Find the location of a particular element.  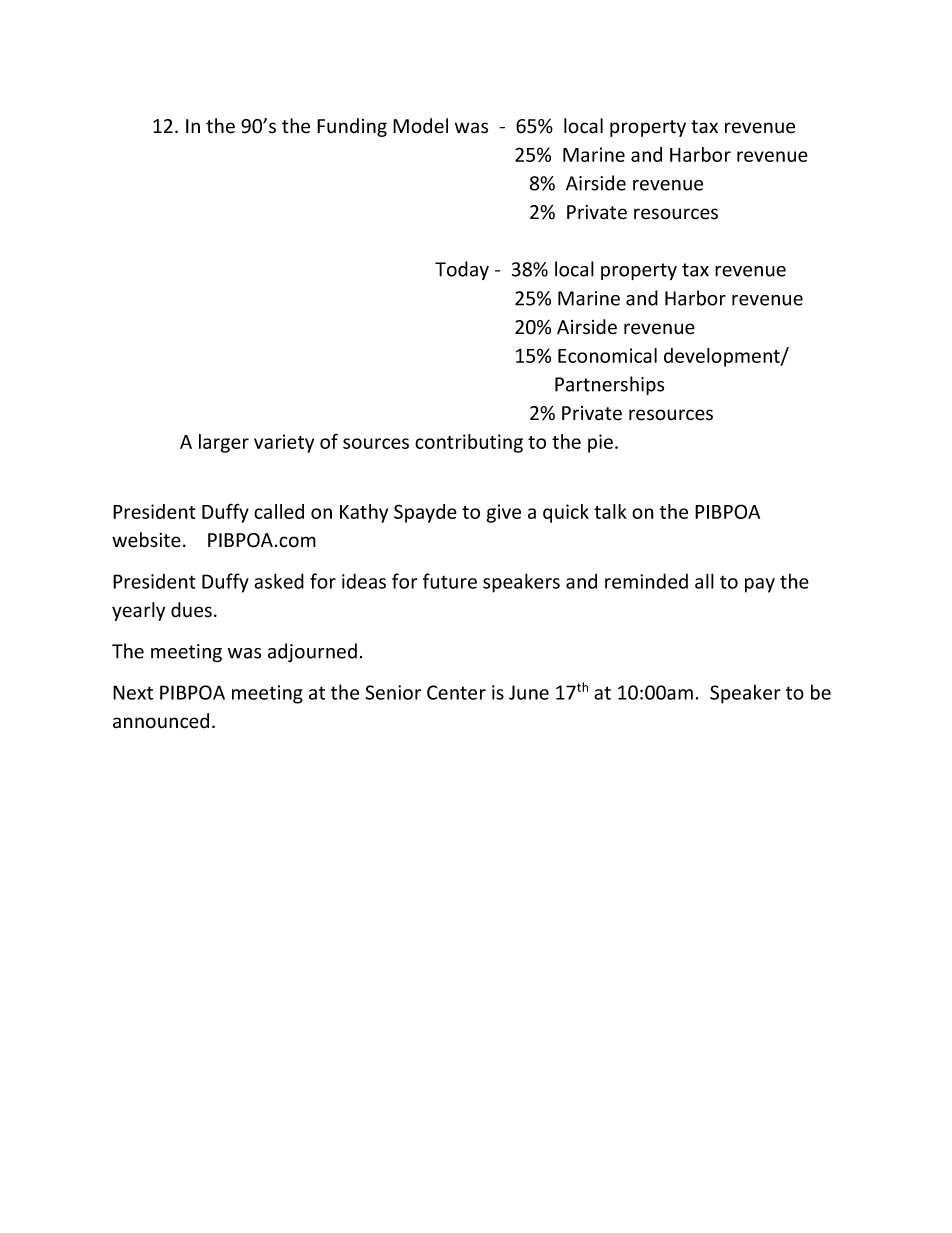

ideas is located at coordinates (364, 581).
